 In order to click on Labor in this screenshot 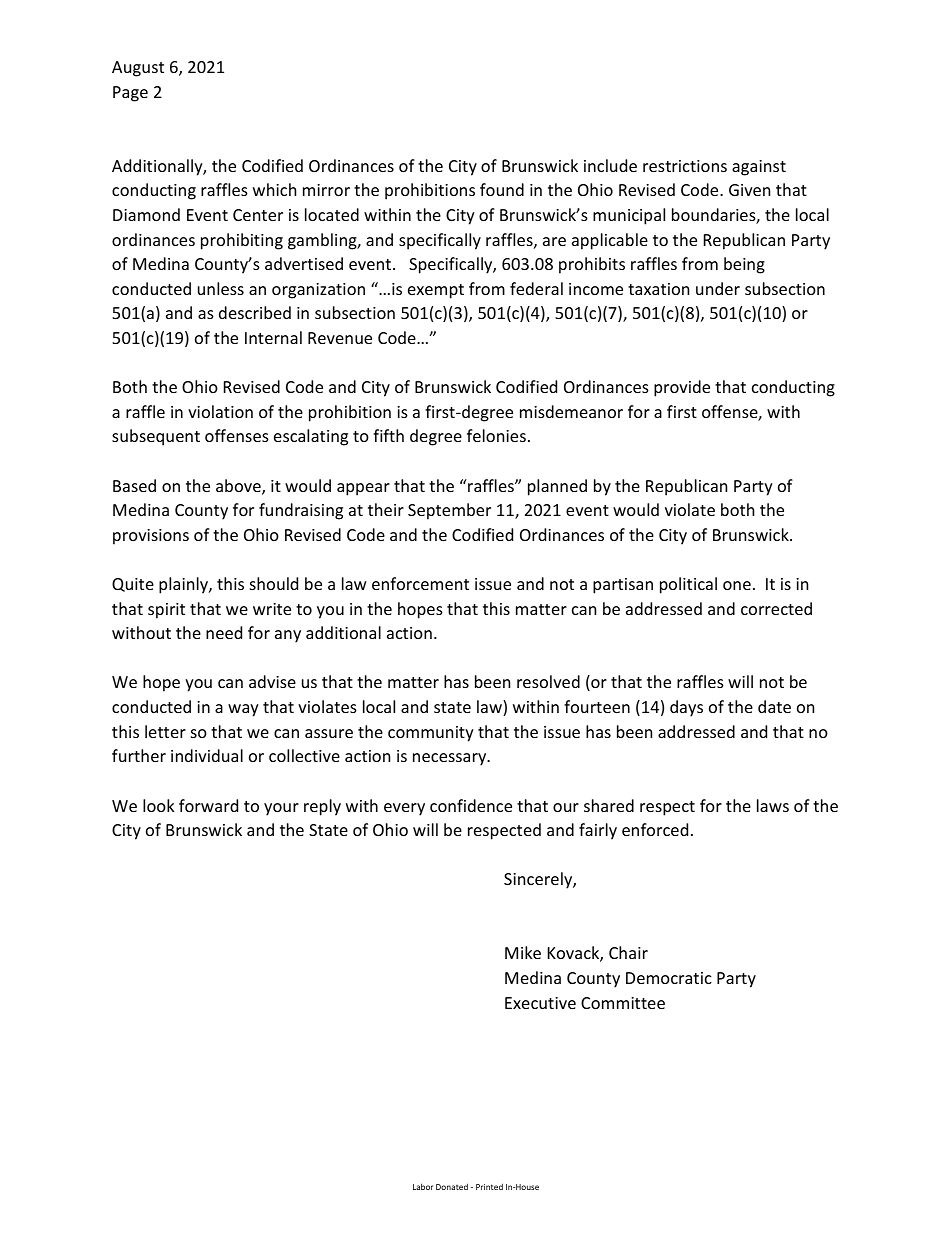, I will do `click(423, 1186)`.
